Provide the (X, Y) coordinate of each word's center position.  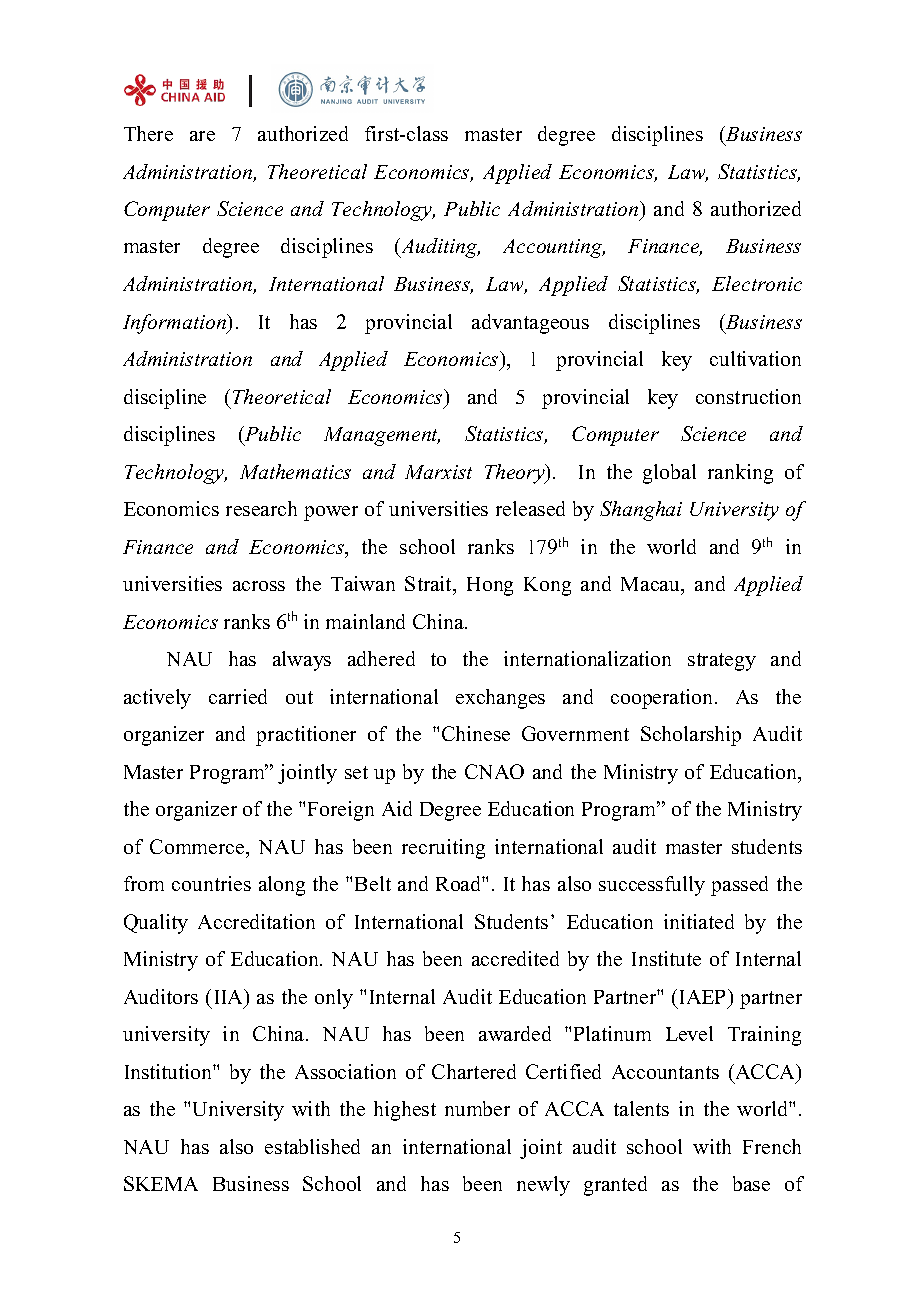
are (202, 136)
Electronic (757, 283)
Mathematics (295, 471)
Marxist (438, 472)
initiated (699, 921)
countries (211, 883)
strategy (722, 662)
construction (748, 396)
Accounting (554, 248)
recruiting (443, 849)
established (312, 1146)
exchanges (500, 699)
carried (238, 696)
